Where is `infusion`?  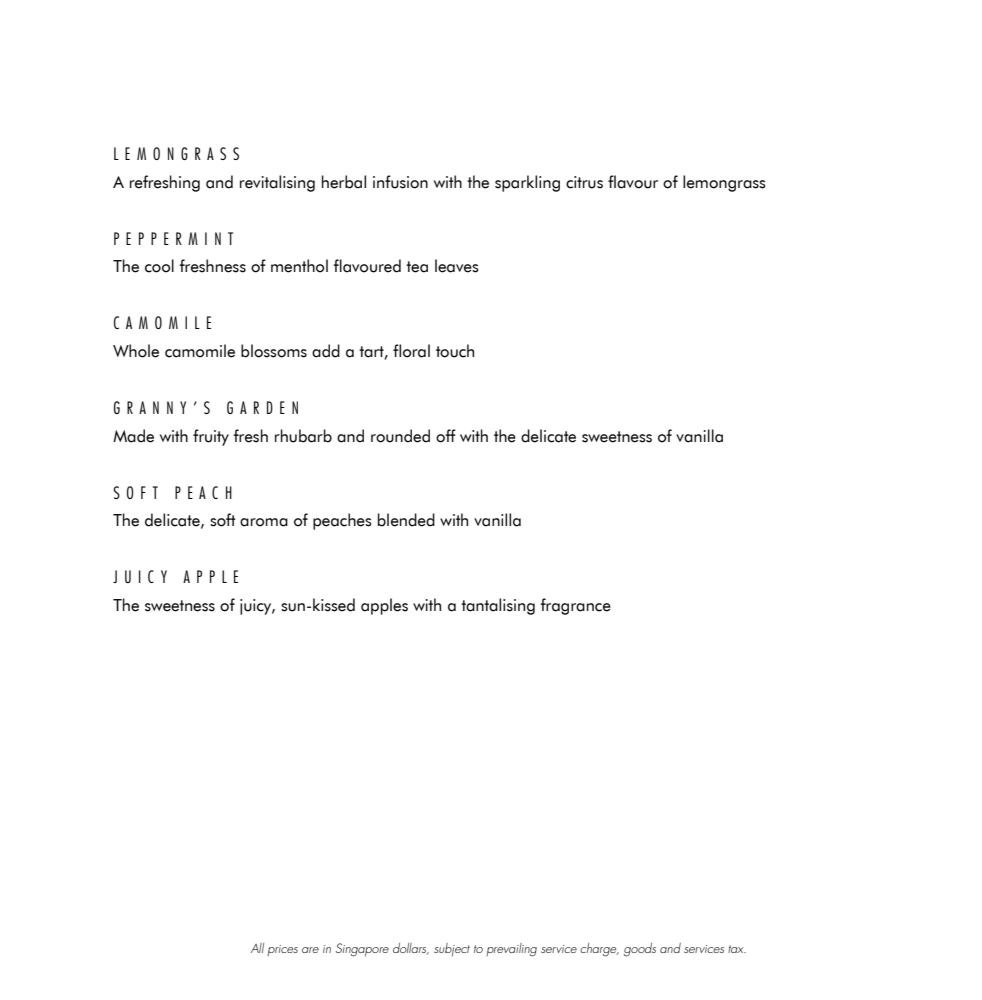 infusion is located at coordinates (400, 182).
